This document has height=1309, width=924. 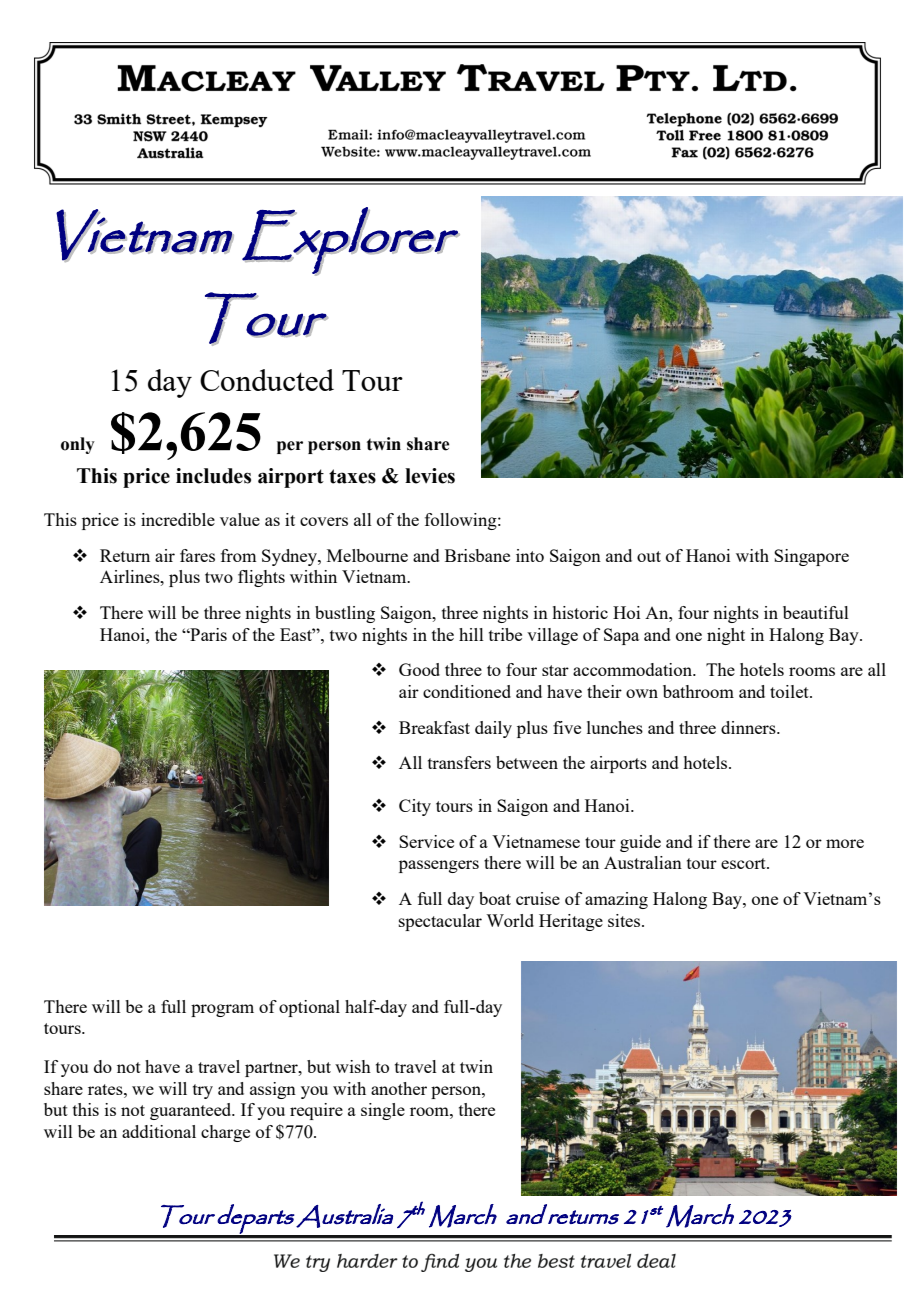 I want to click on Conducted, so click(x=267, y=380).
